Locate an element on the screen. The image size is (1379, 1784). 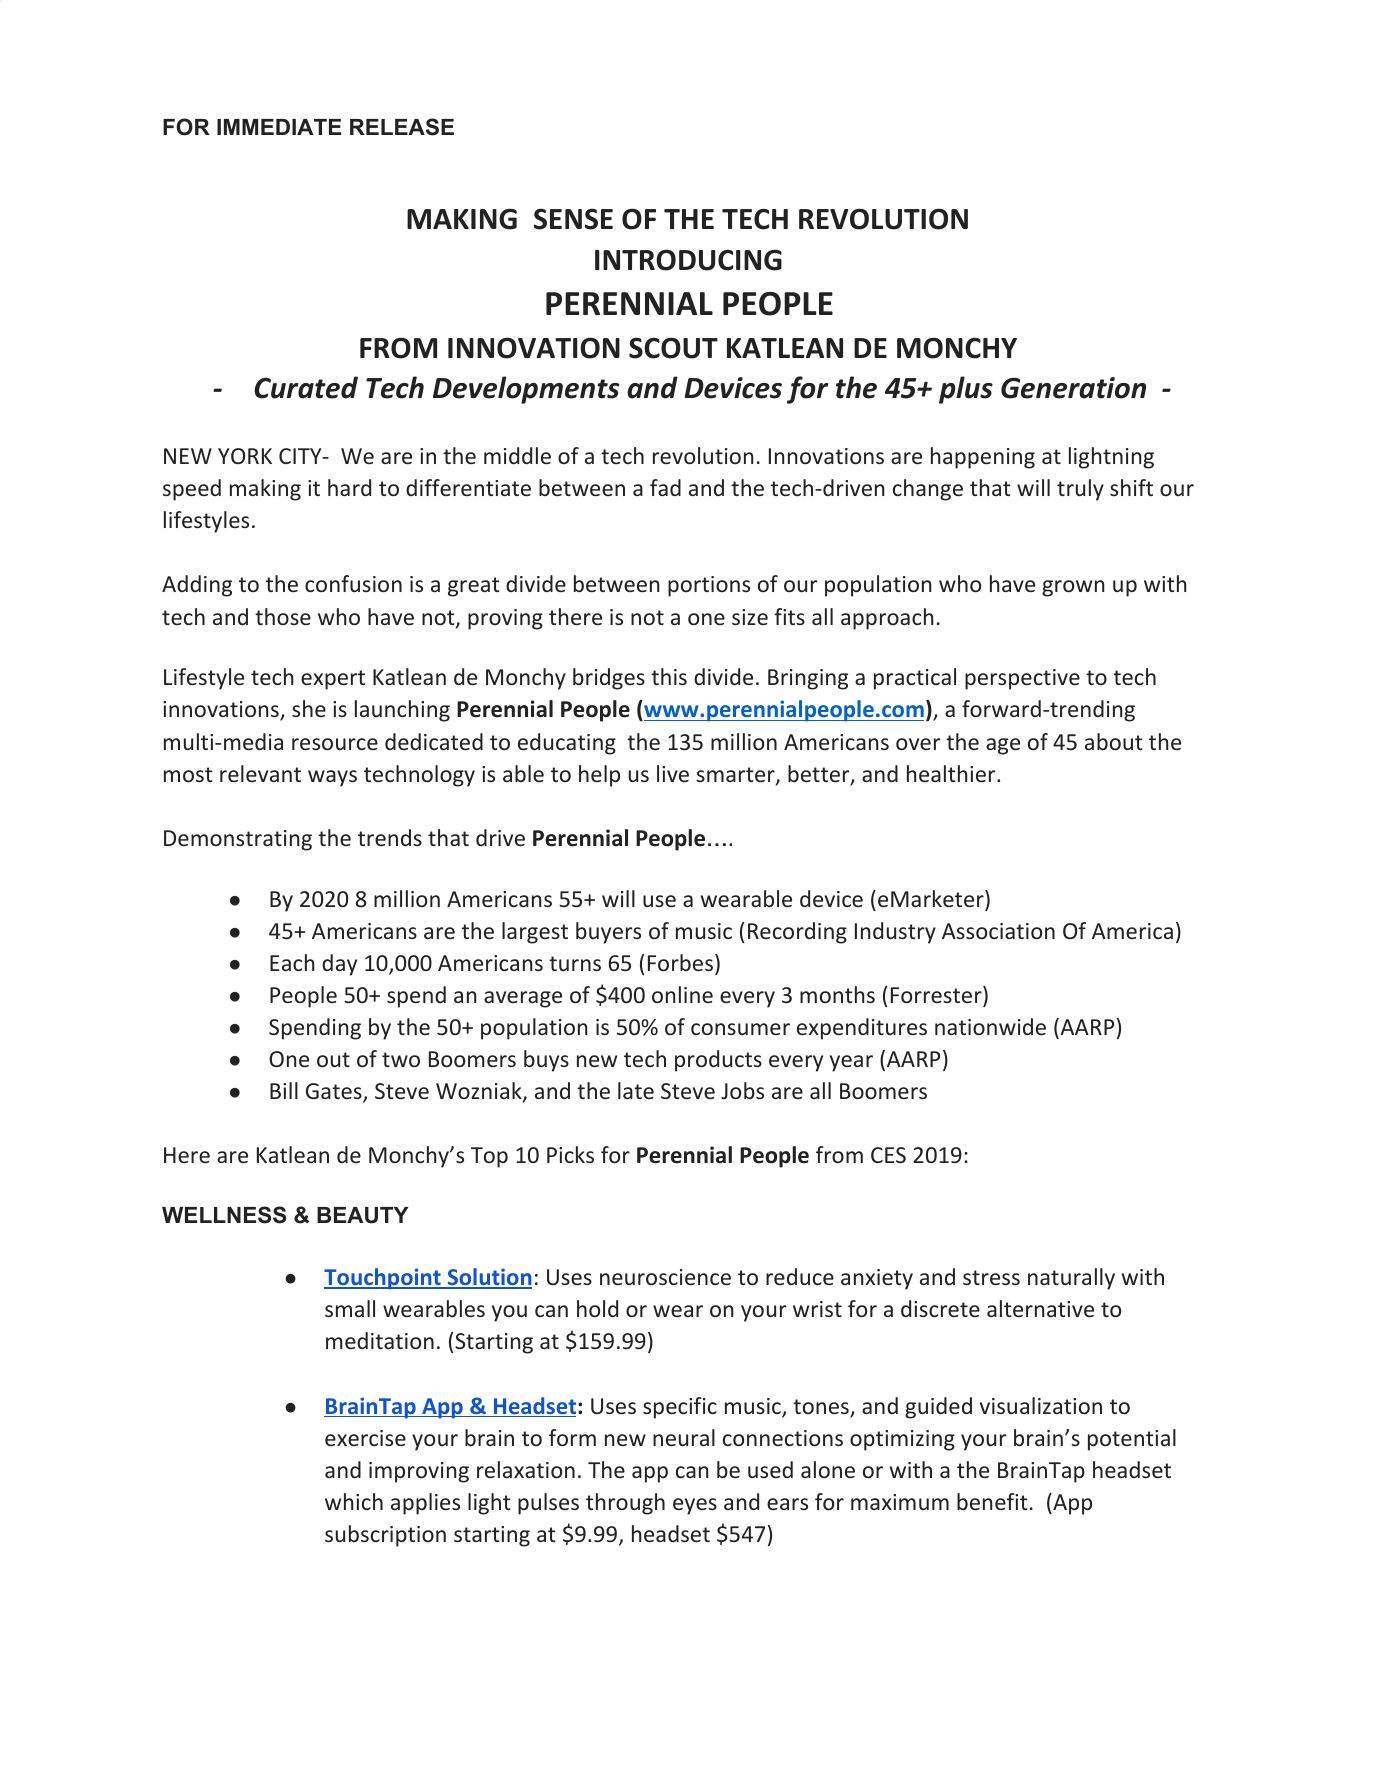
which is located at coordinates (354, 1501).
